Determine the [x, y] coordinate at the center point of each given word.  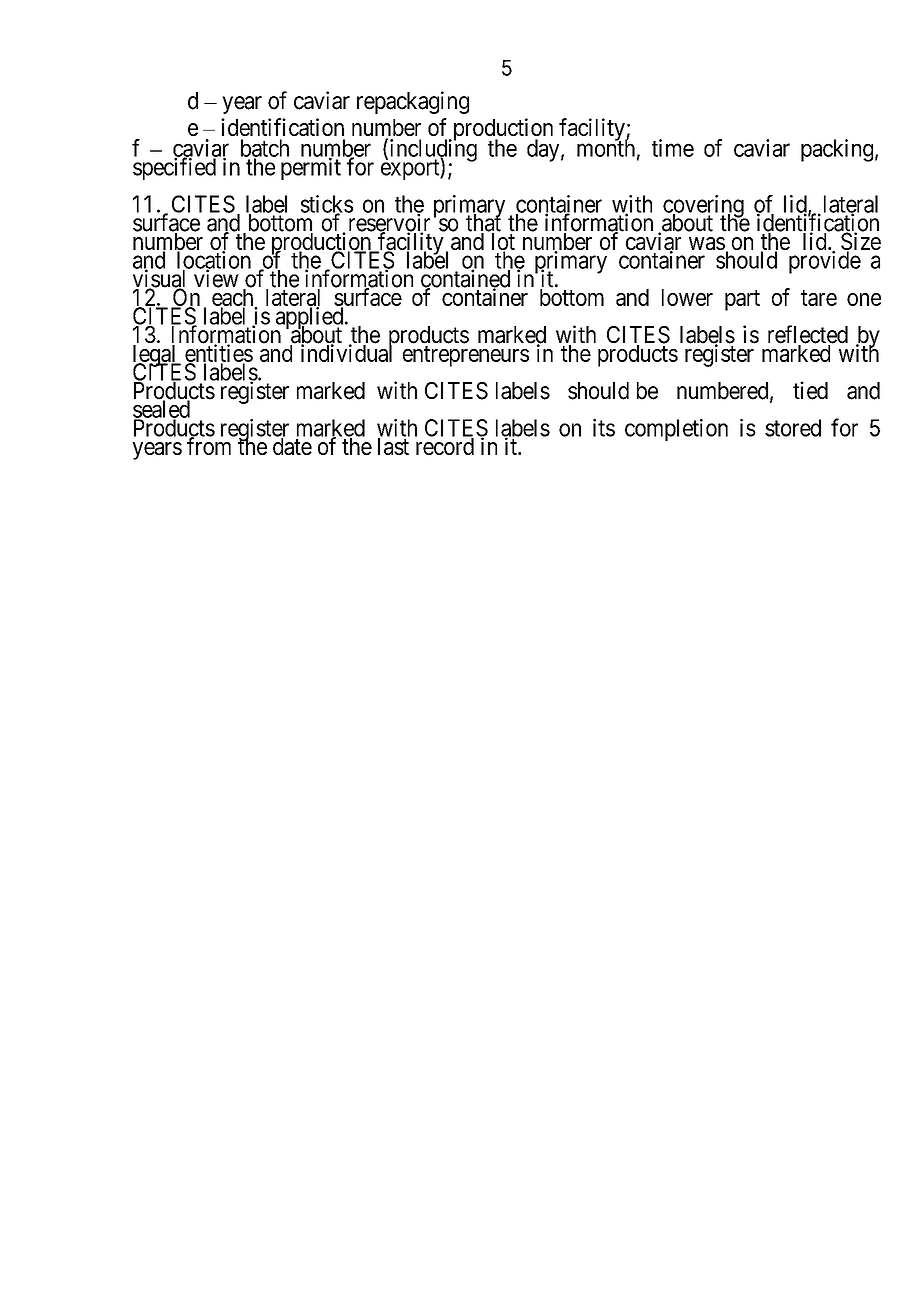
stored [793, 428]
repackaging [413, 102]
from [209, 446]
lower [687, 297]
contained [465, 279]
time [673, 148]
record [445, 446]
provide [825, 262]
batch [265, 149]
